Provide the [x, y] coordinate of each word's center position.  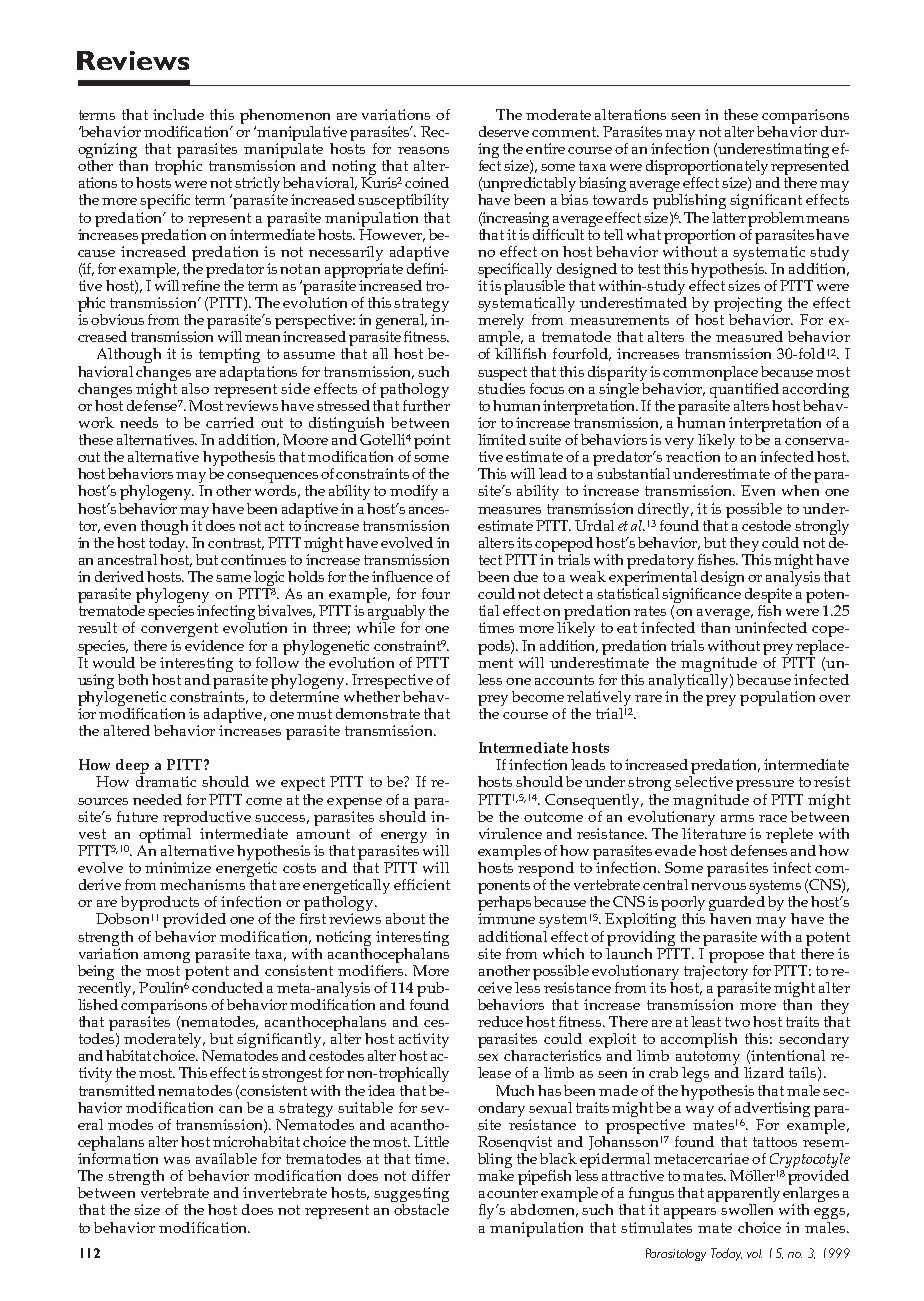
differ [431, 1175]
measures [509, 510]
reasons [423, 150]
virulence [510, 833]
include [178, 114]
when [800, 490]
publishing [689, 201]
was [177, 1160]
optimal [165, 835]
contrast [236, 544]
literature [714, 832]
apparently [744, 1196]
